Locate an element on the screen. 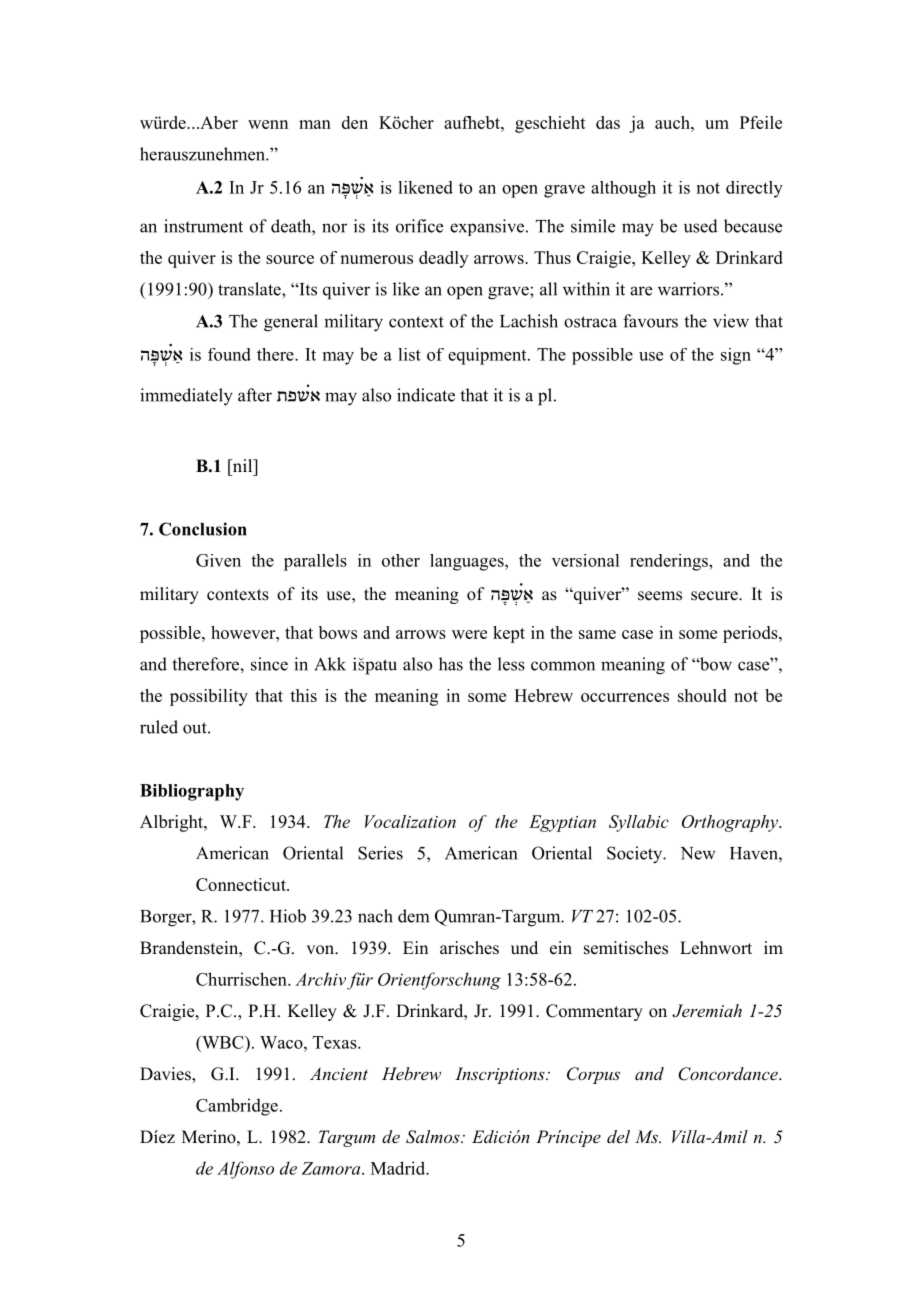 The width and height of the screenshot is (924, 1308). auch is located at coordinates (673, 122).
